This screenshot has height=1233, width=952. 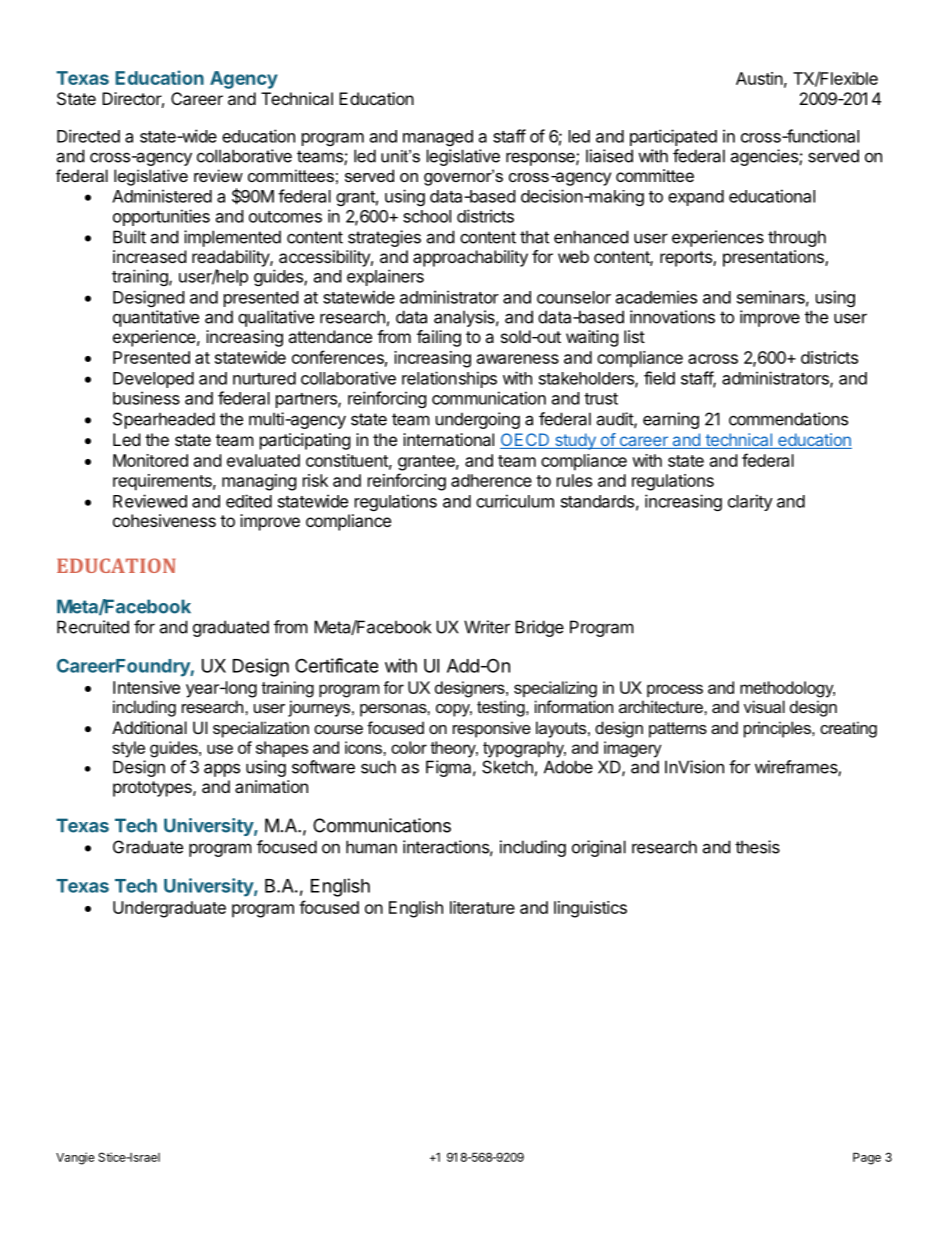 I want to click on Directed, so click(x=88, y=136).
